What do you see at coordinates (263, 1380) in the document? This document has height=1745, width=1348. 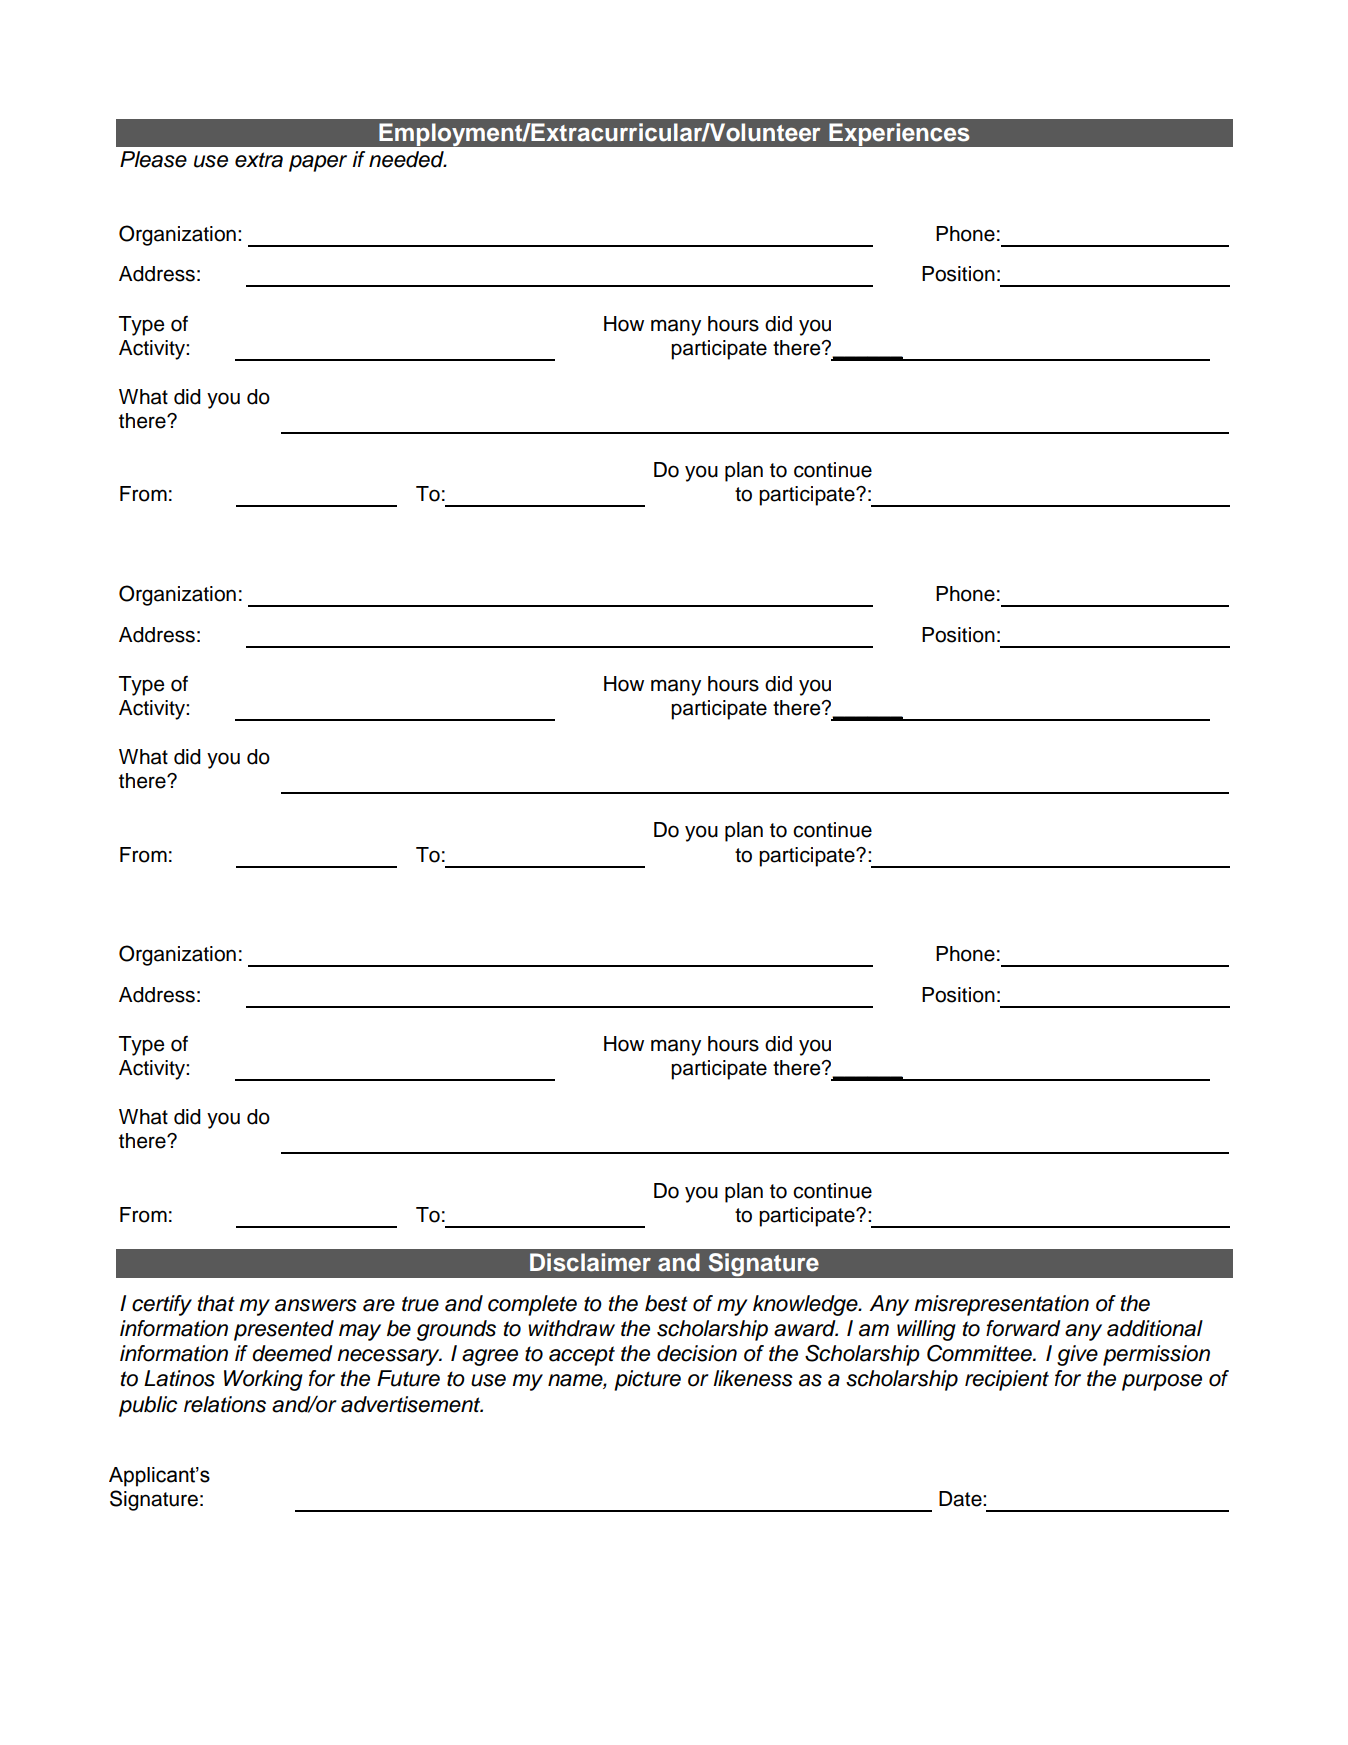 I see `Working` at bounding box center [263, 1380].
